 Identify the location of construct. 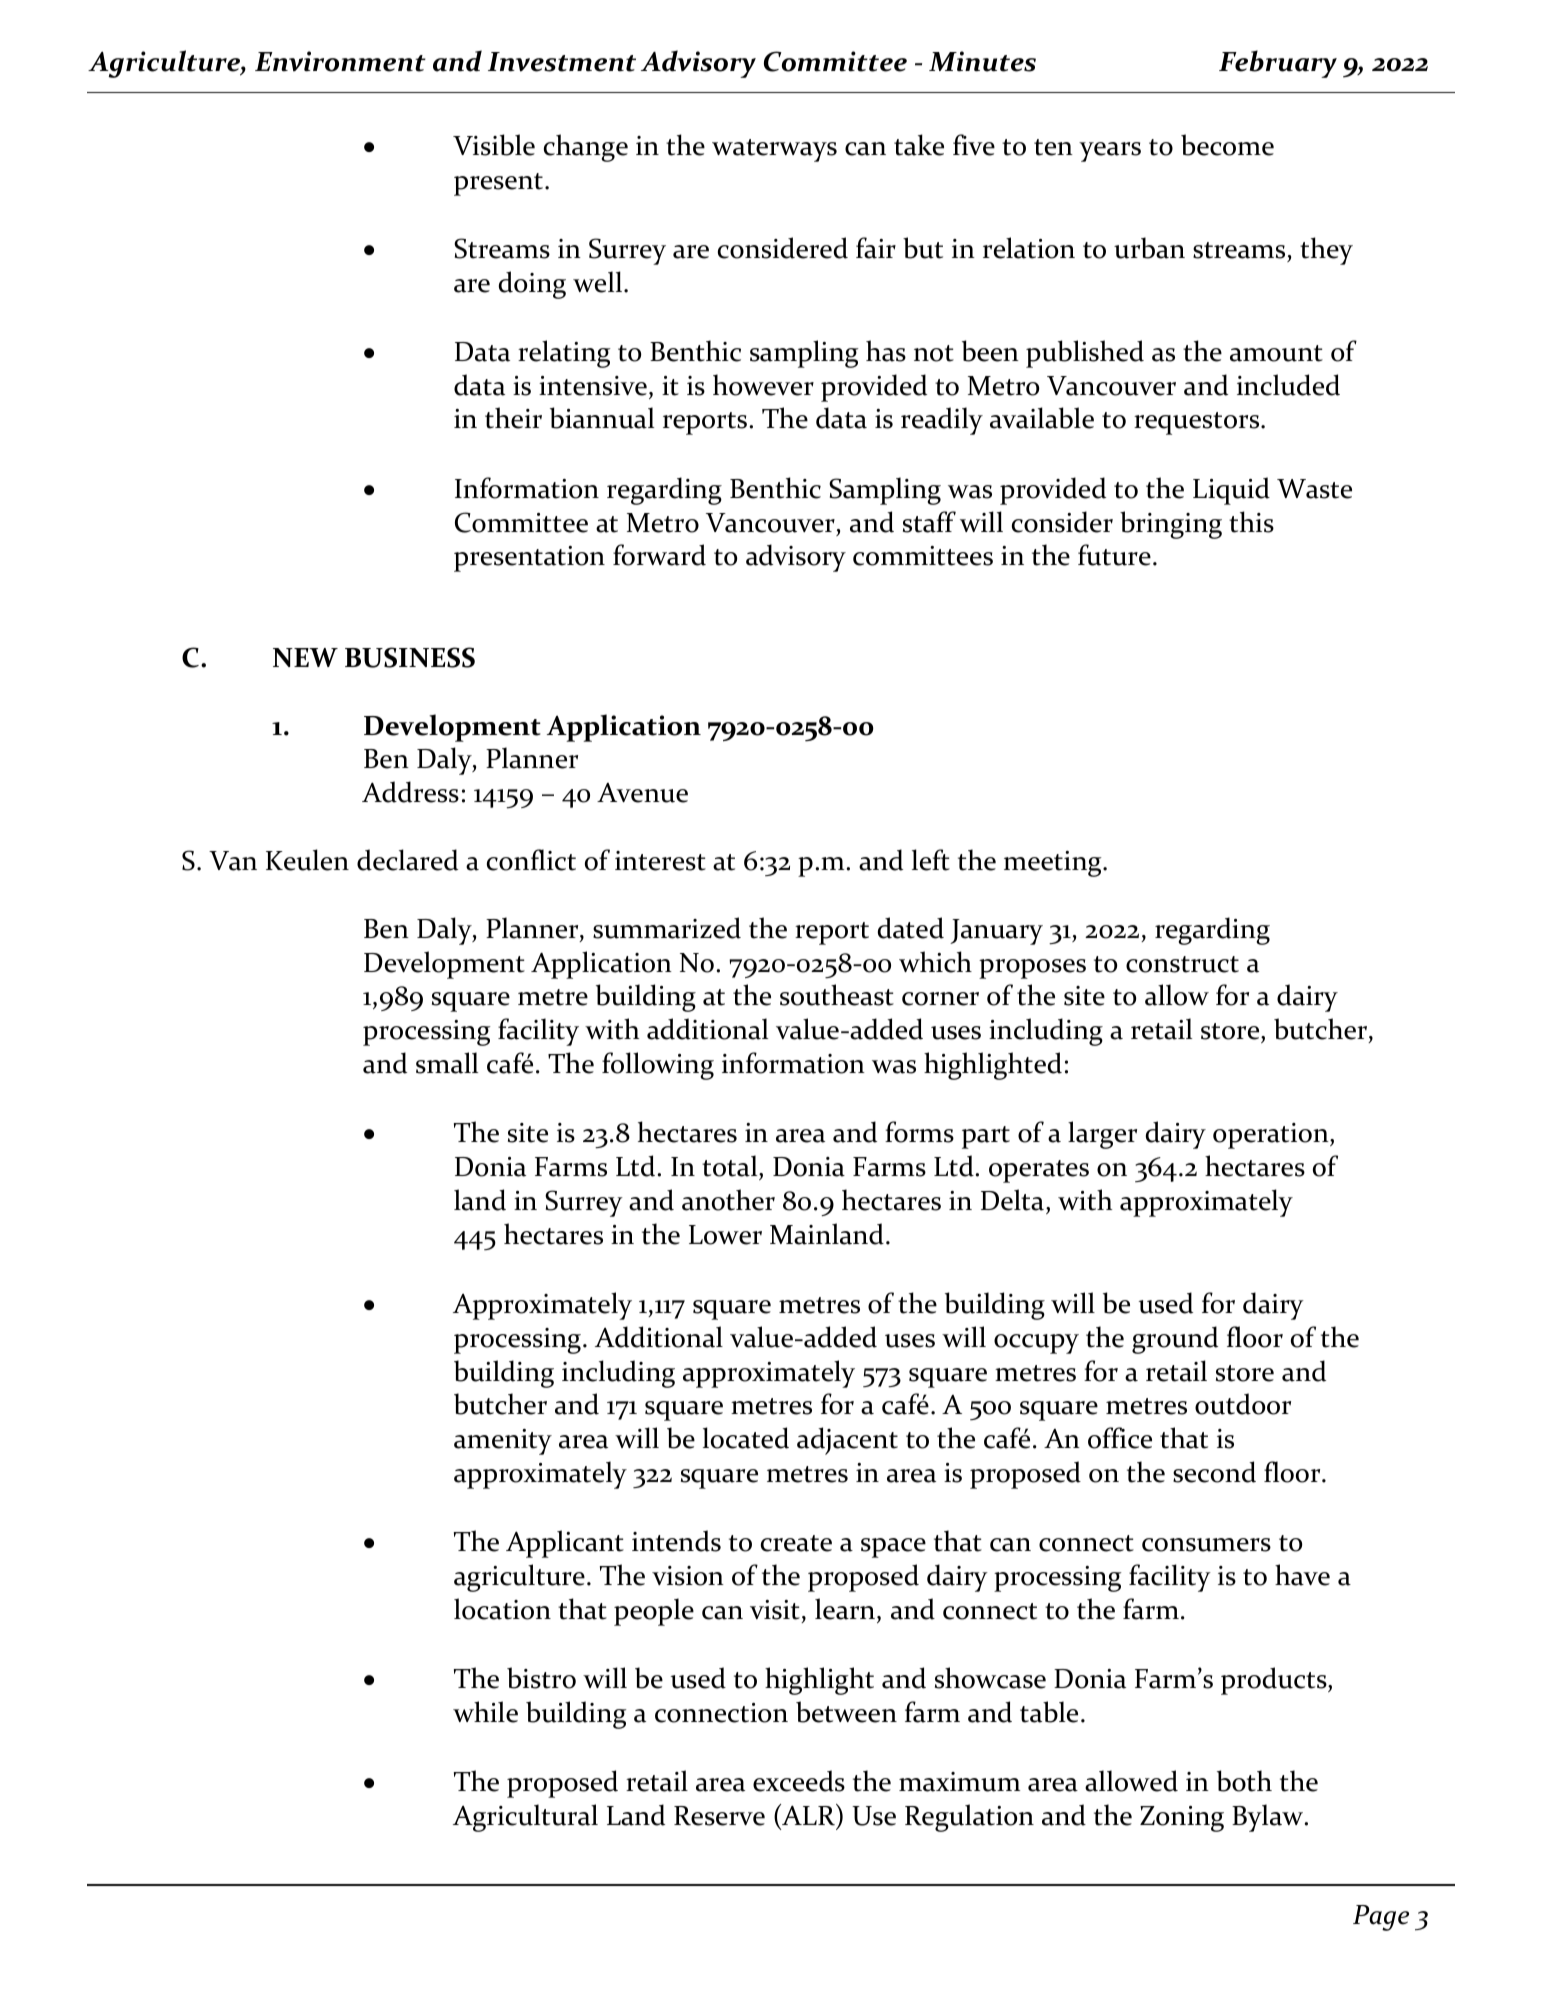
(1182, 964).
